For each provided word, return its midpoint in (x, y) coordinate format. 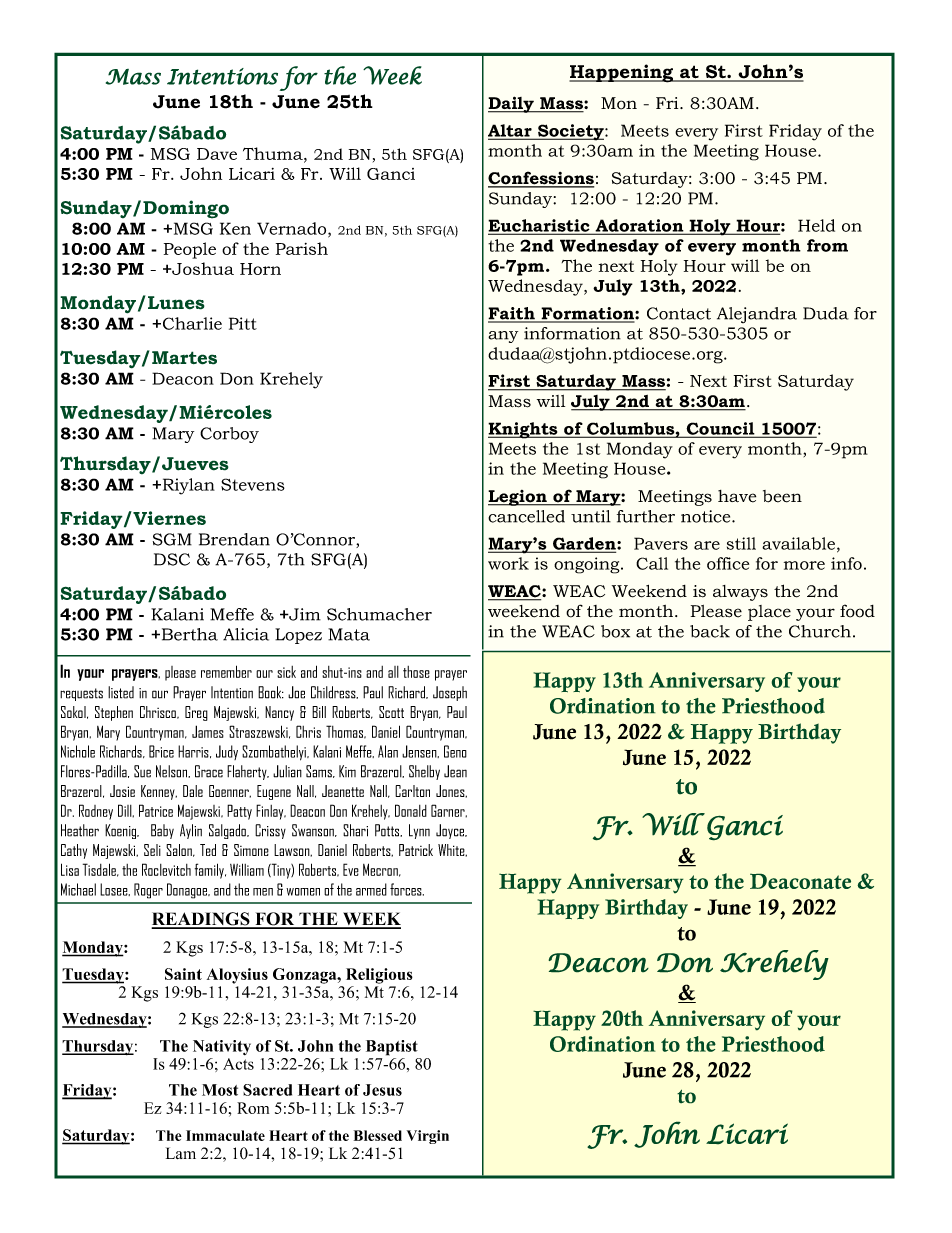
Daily (512, 104)
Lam (181, 1153)
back (710, 631)
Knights (524, 430)
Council (720, 429)
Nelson (173, 771)
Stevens (253, 484)
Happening (622, 73)
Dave (217, 154)
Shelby (424, 772)
